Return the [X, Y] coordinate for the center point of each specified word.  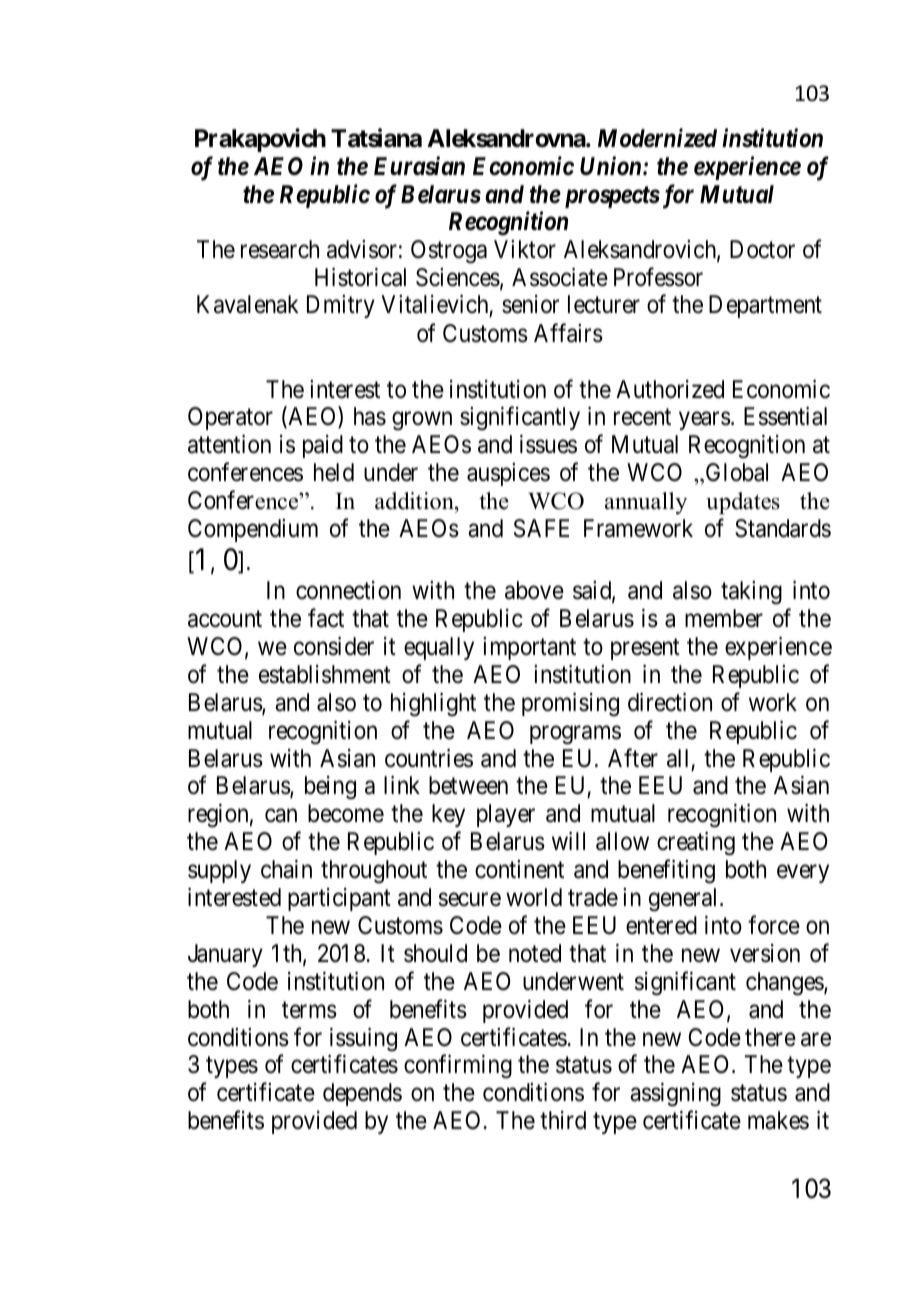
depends [362, 1094]
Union [612, 166]
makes [778, 1120]
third [563, 1120]
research [280, 249]
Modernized [657, 138]
